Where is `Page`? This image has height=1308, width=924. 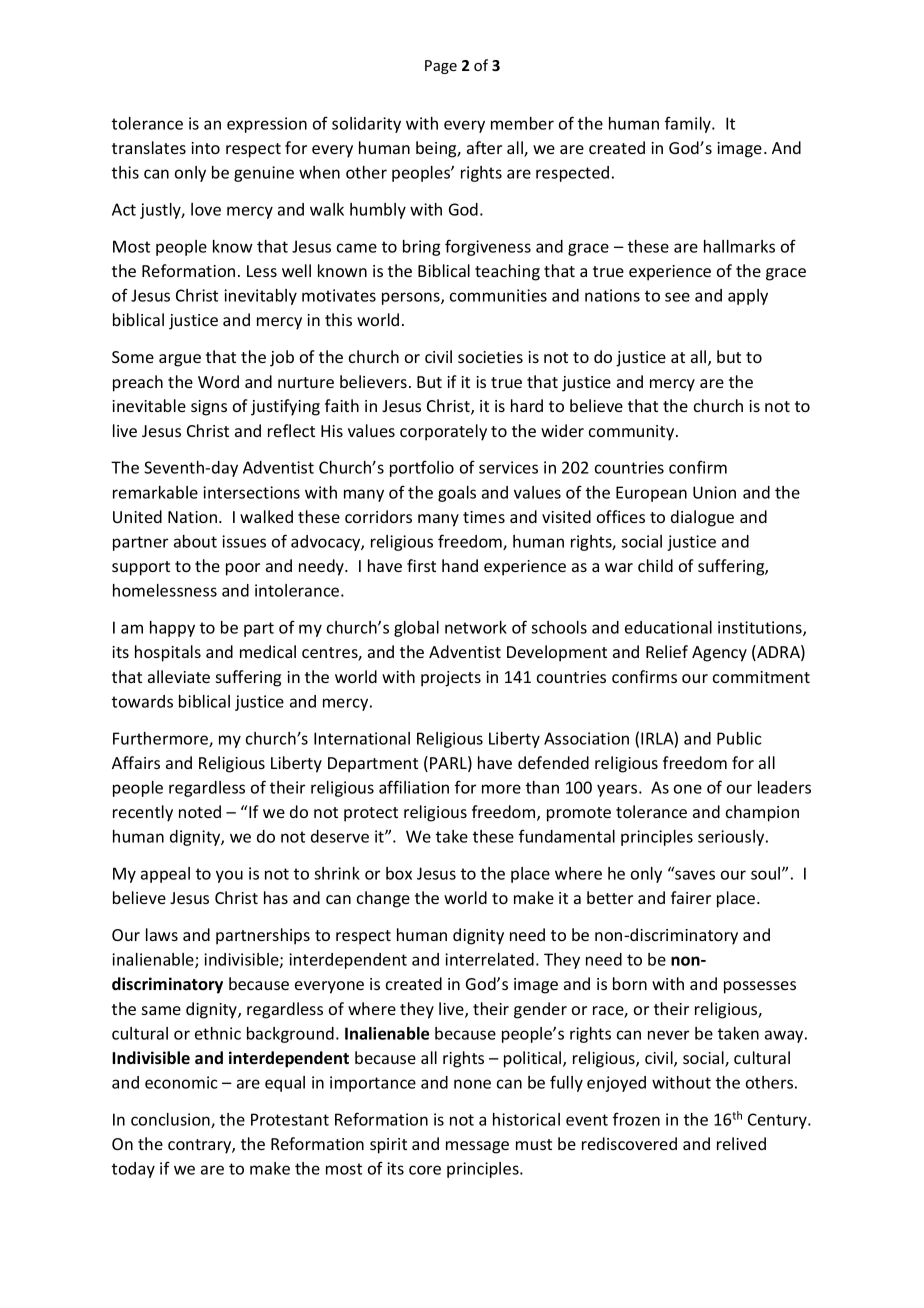 Page is located at coordinates (441, 67).
